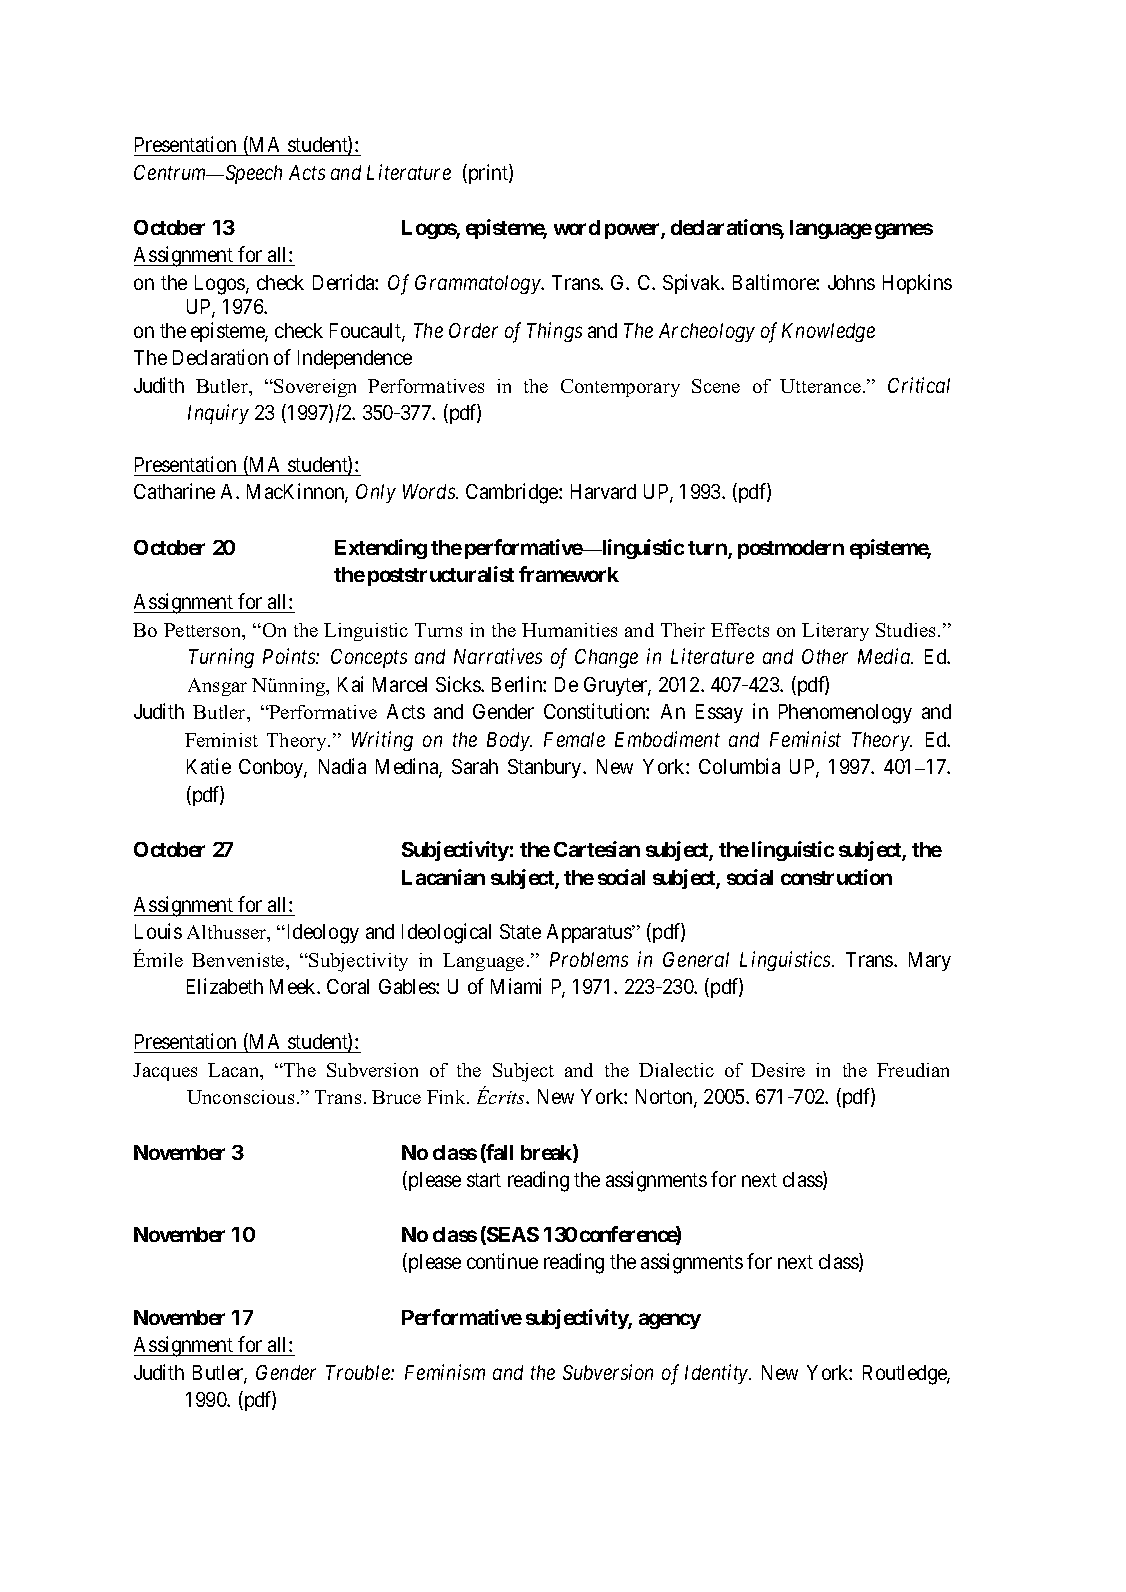 The width and height of the screenshot is (1126, 1592). I want to click on Miami, so click(516, 986).
